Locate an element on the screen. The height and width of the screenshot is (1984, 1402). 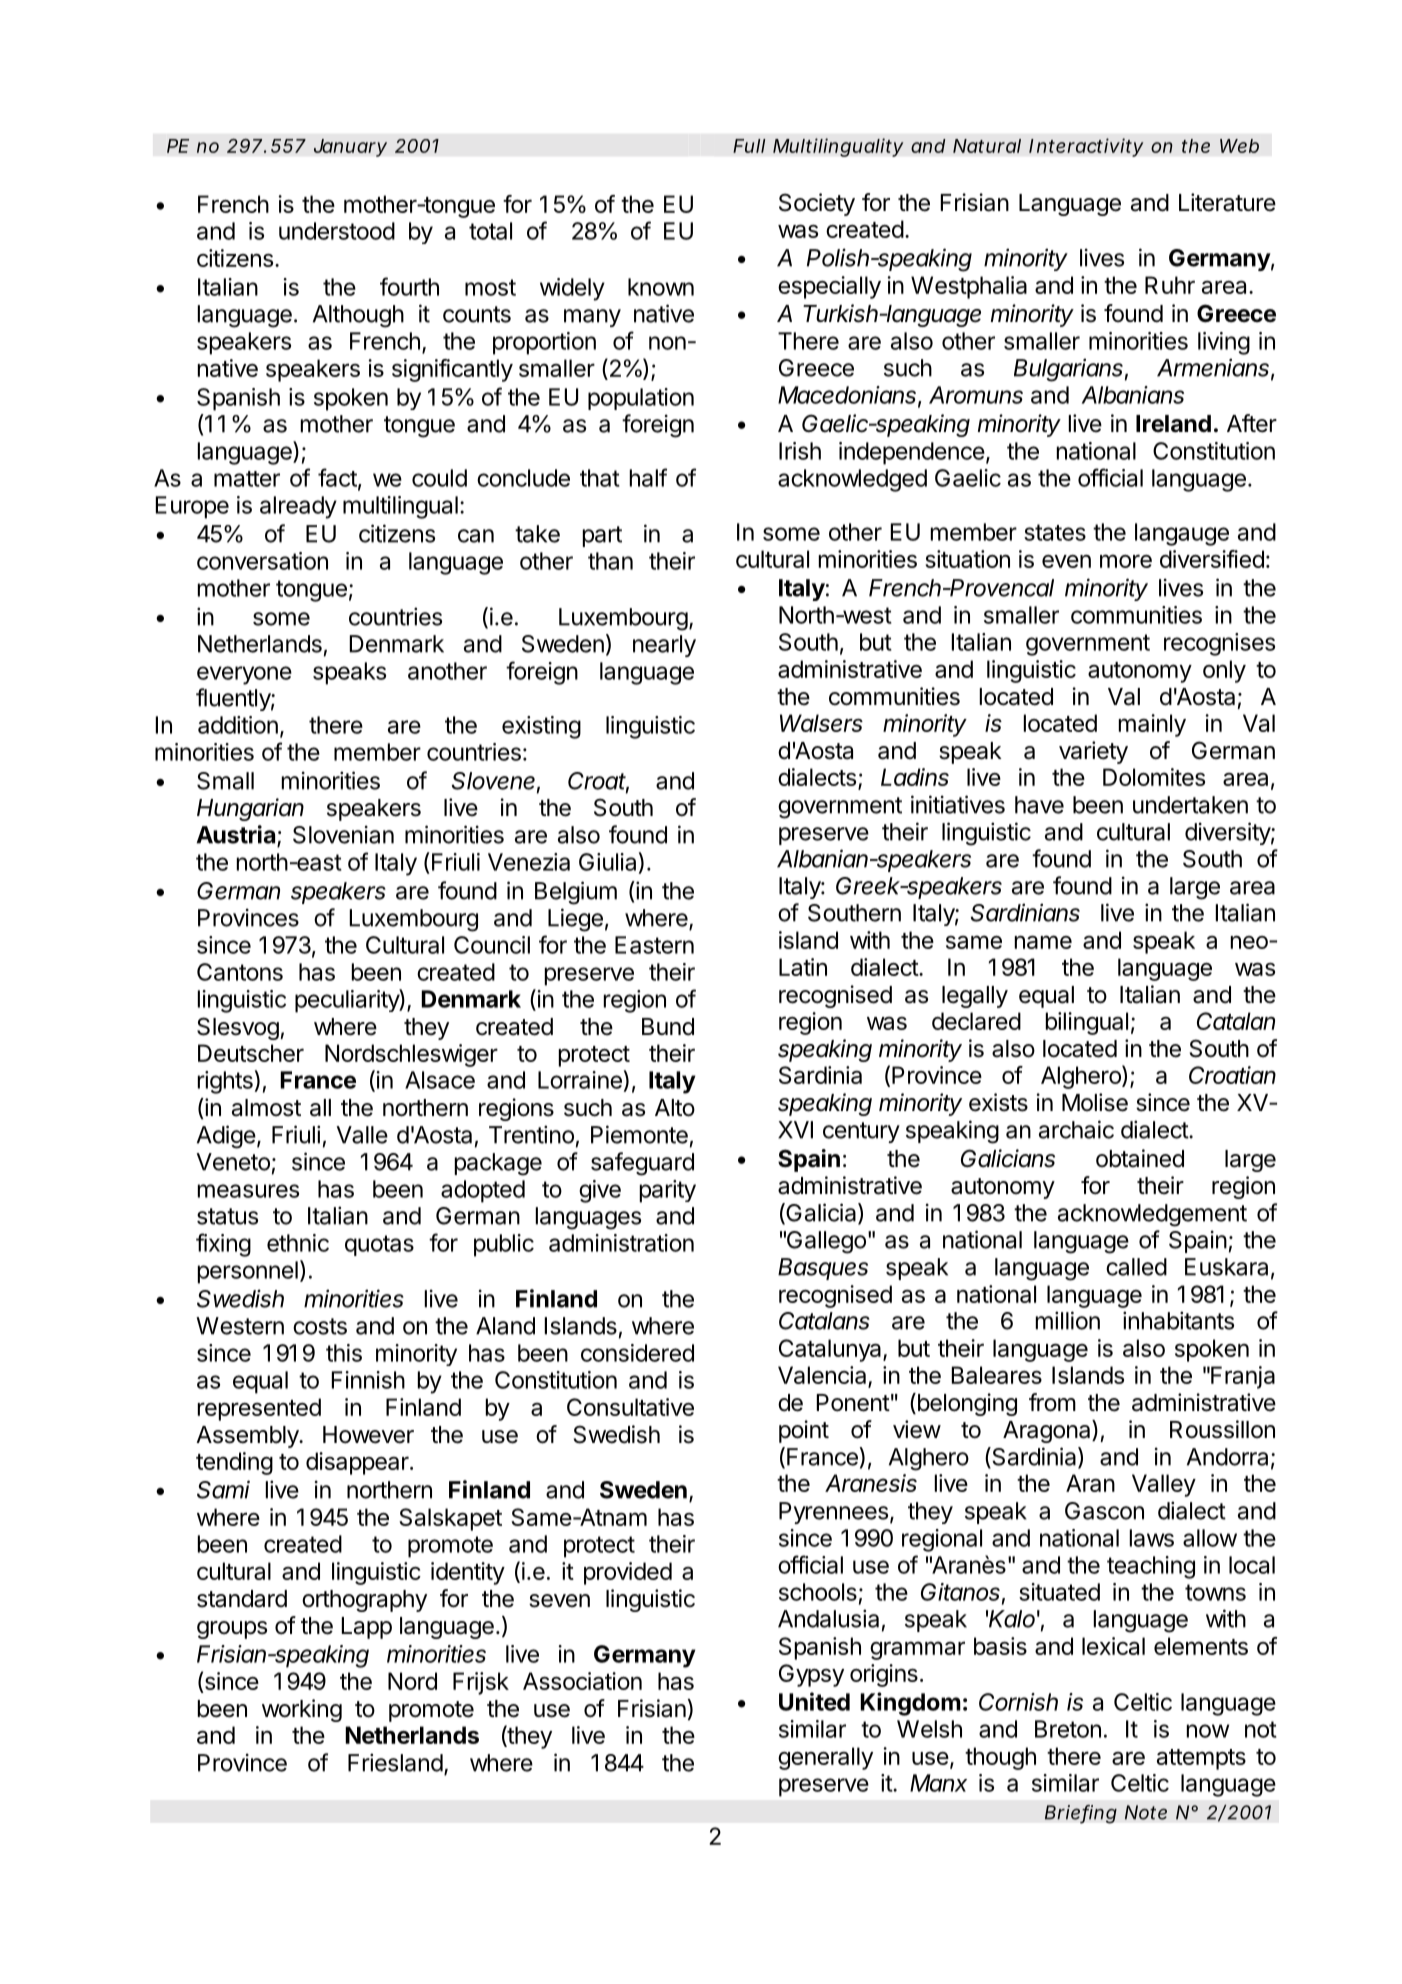
Interactivity is located at coordinates (1086, 147).
